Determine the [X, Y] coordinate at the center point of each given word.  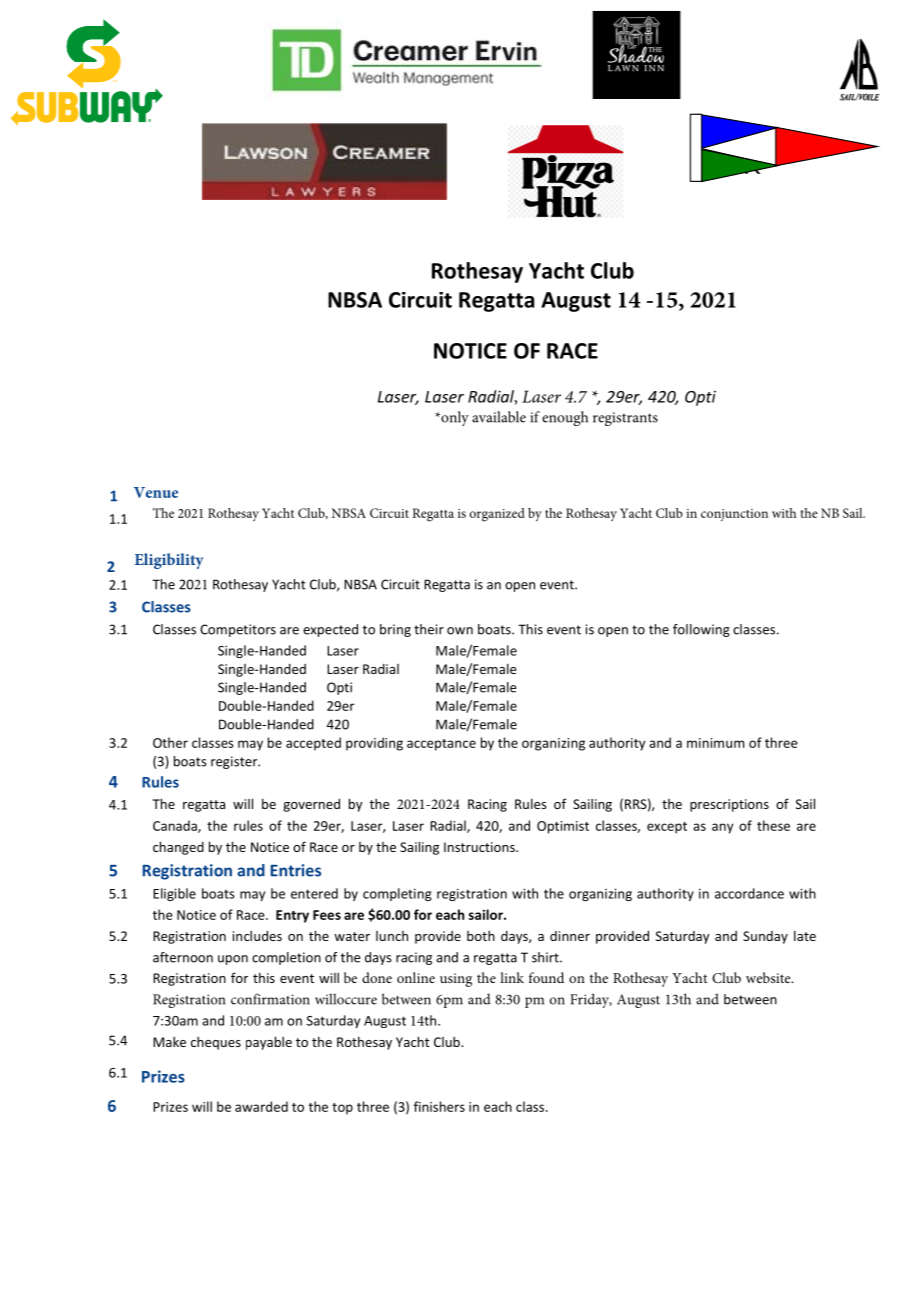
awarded [261, 1106]
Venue [156, 492]
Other [170, 742]
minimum [715, 743]
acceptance [441, 745]
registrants [625, 419]
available [499, 417]
